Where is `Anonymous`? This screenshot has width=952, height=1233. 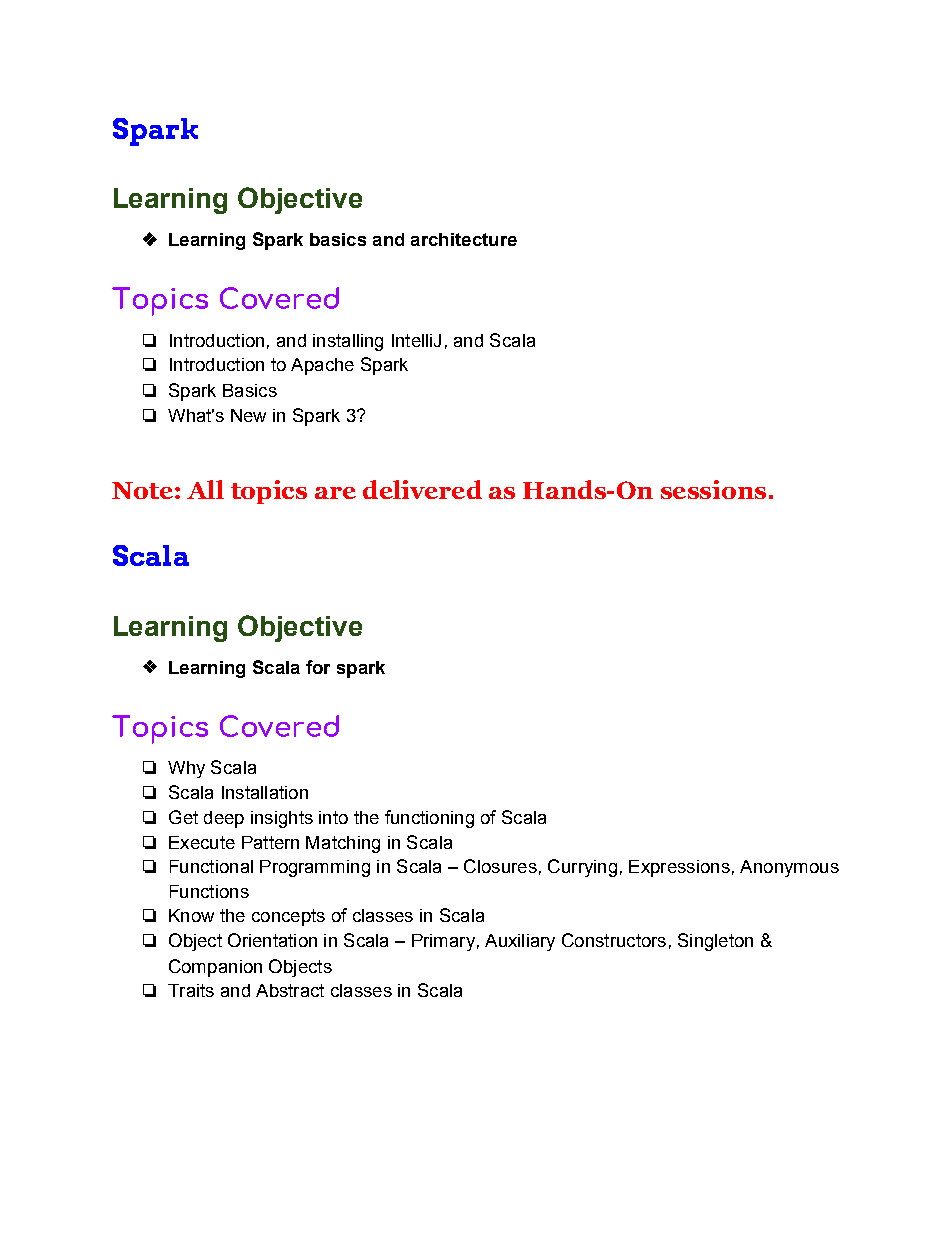
Anonymous is located at coordinates (789, 868).
